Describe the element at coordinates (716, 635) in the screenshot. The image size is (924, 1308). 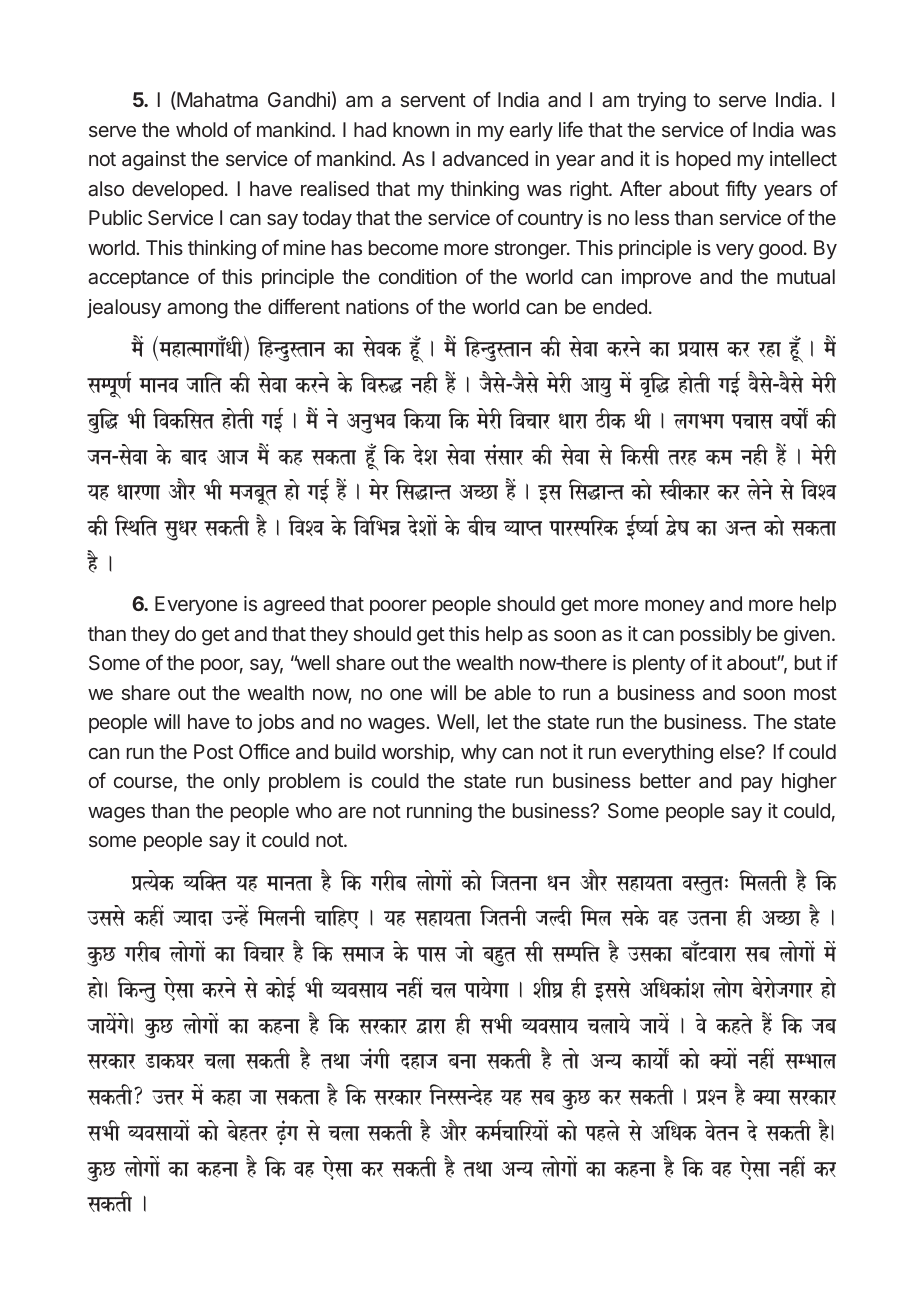
I see `possibly` at that location.
